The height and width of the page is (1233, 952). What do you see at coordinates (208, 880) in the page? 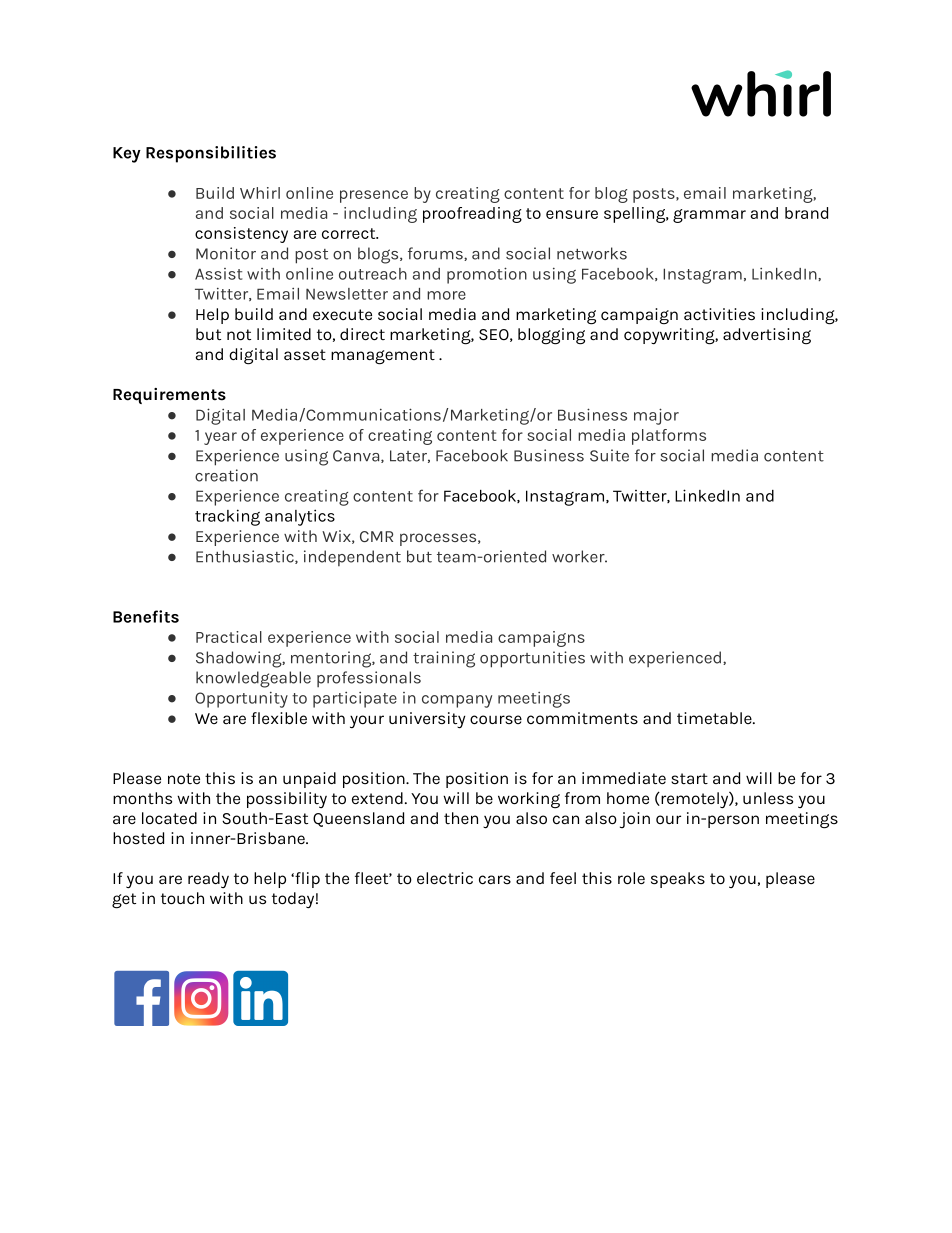
I see `ready` at bounding box center [208, 880].
